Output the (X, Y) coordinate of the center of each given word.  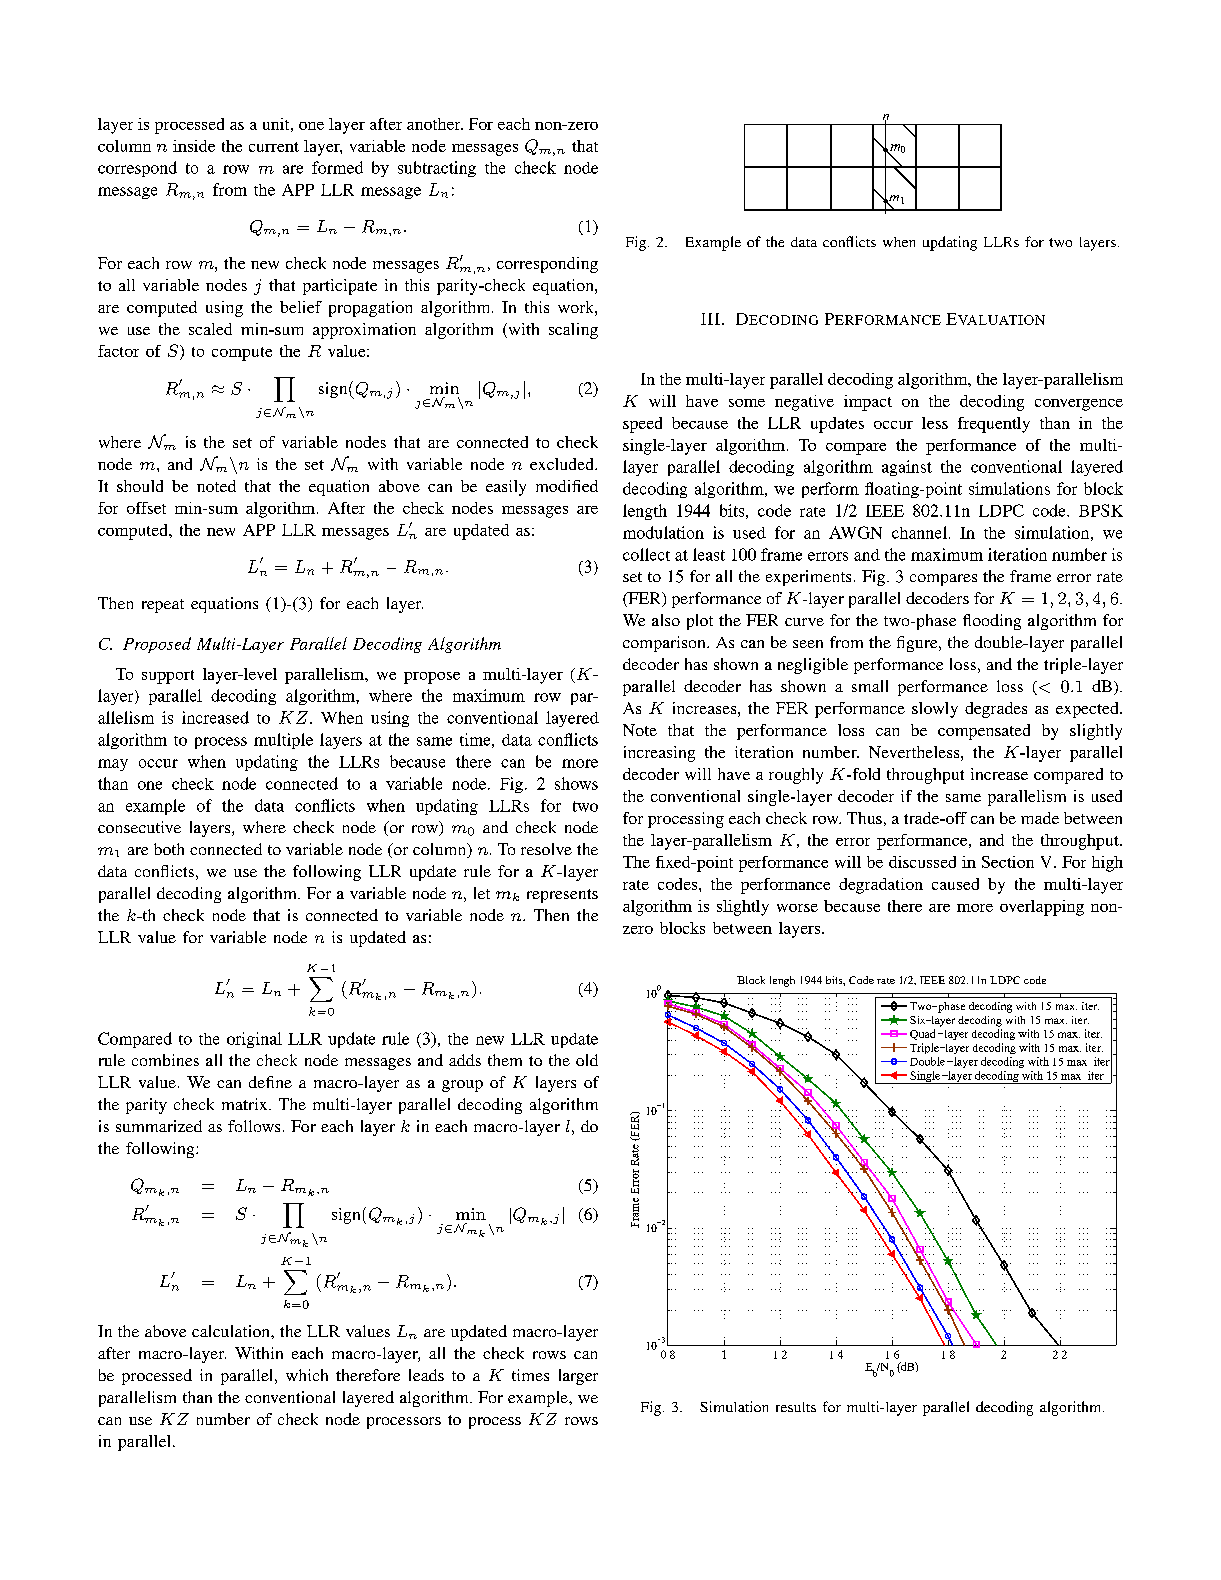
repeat (163, 606)
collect (646, 554)
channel (919, 532)
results (796, 1407)
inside (194, 146)
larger (578, 1377)
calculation (232, 1331)
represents (562, 896)
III (710, 319)
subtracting (437, 169)
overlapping (1042, 908)
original (254, 1040)
